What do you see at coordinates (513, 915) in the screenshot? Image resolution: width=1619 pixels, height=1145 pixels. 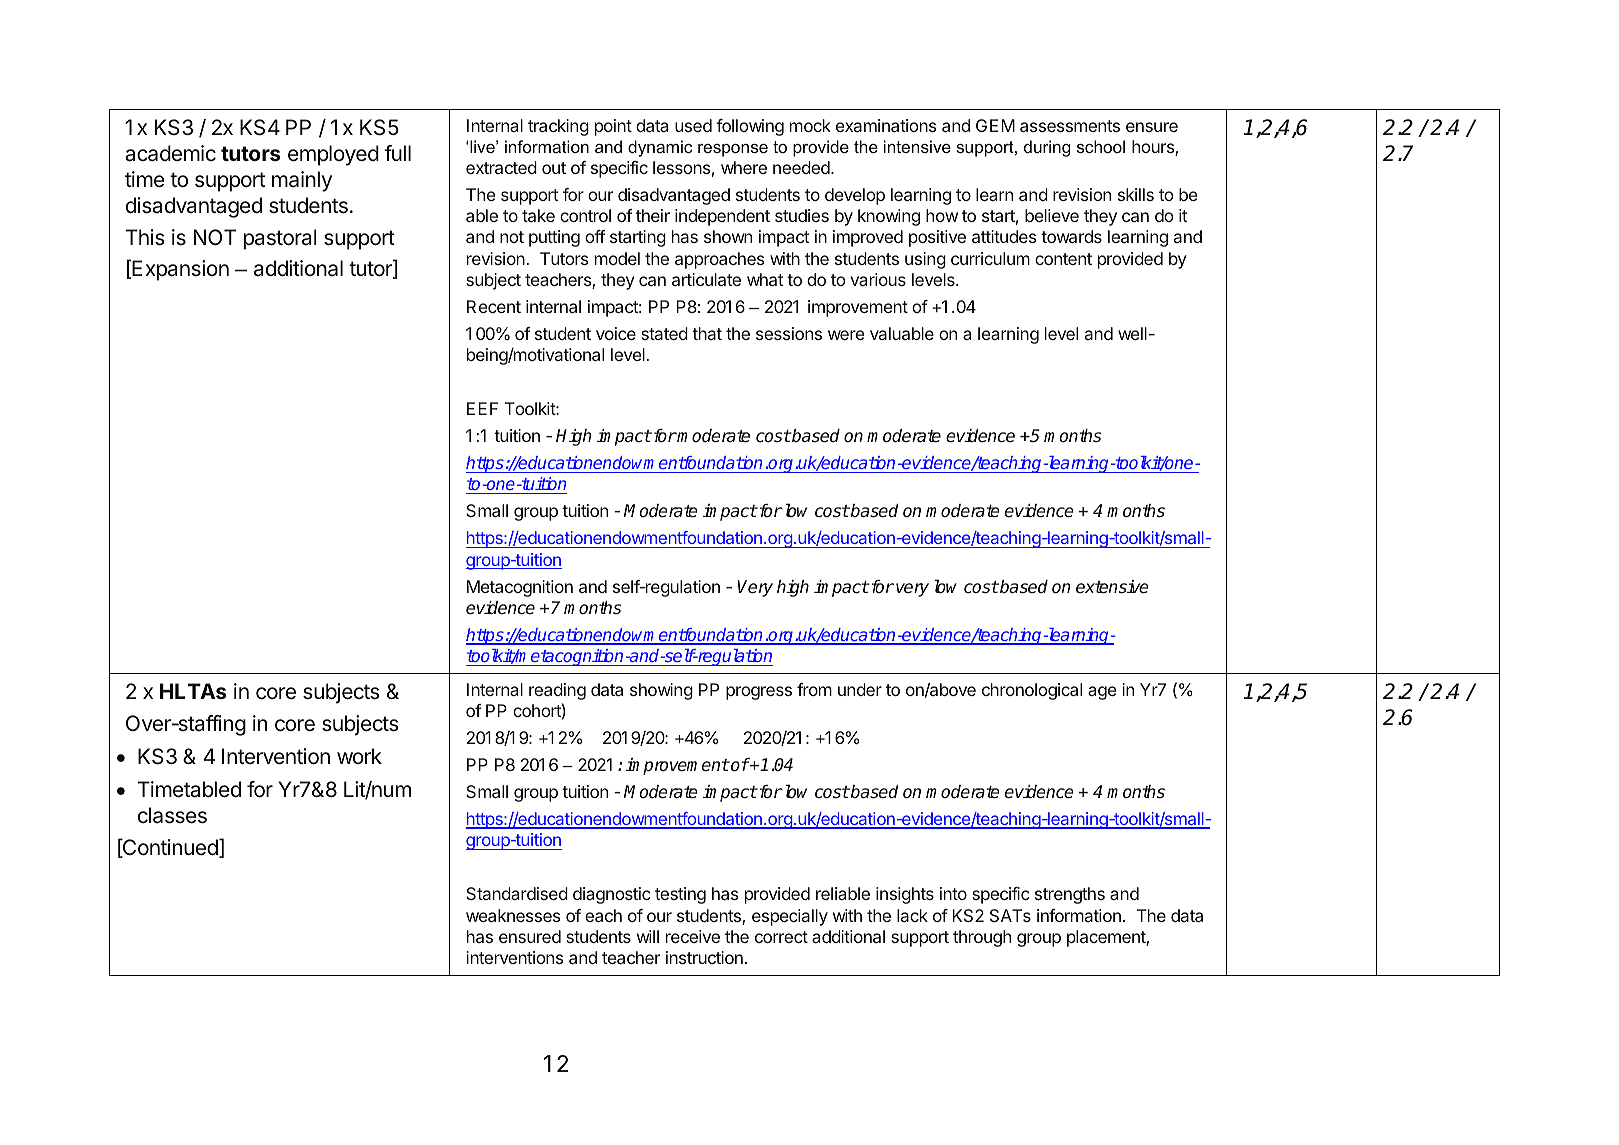 I see `weaknesses` at bounding box center [513, 915].
